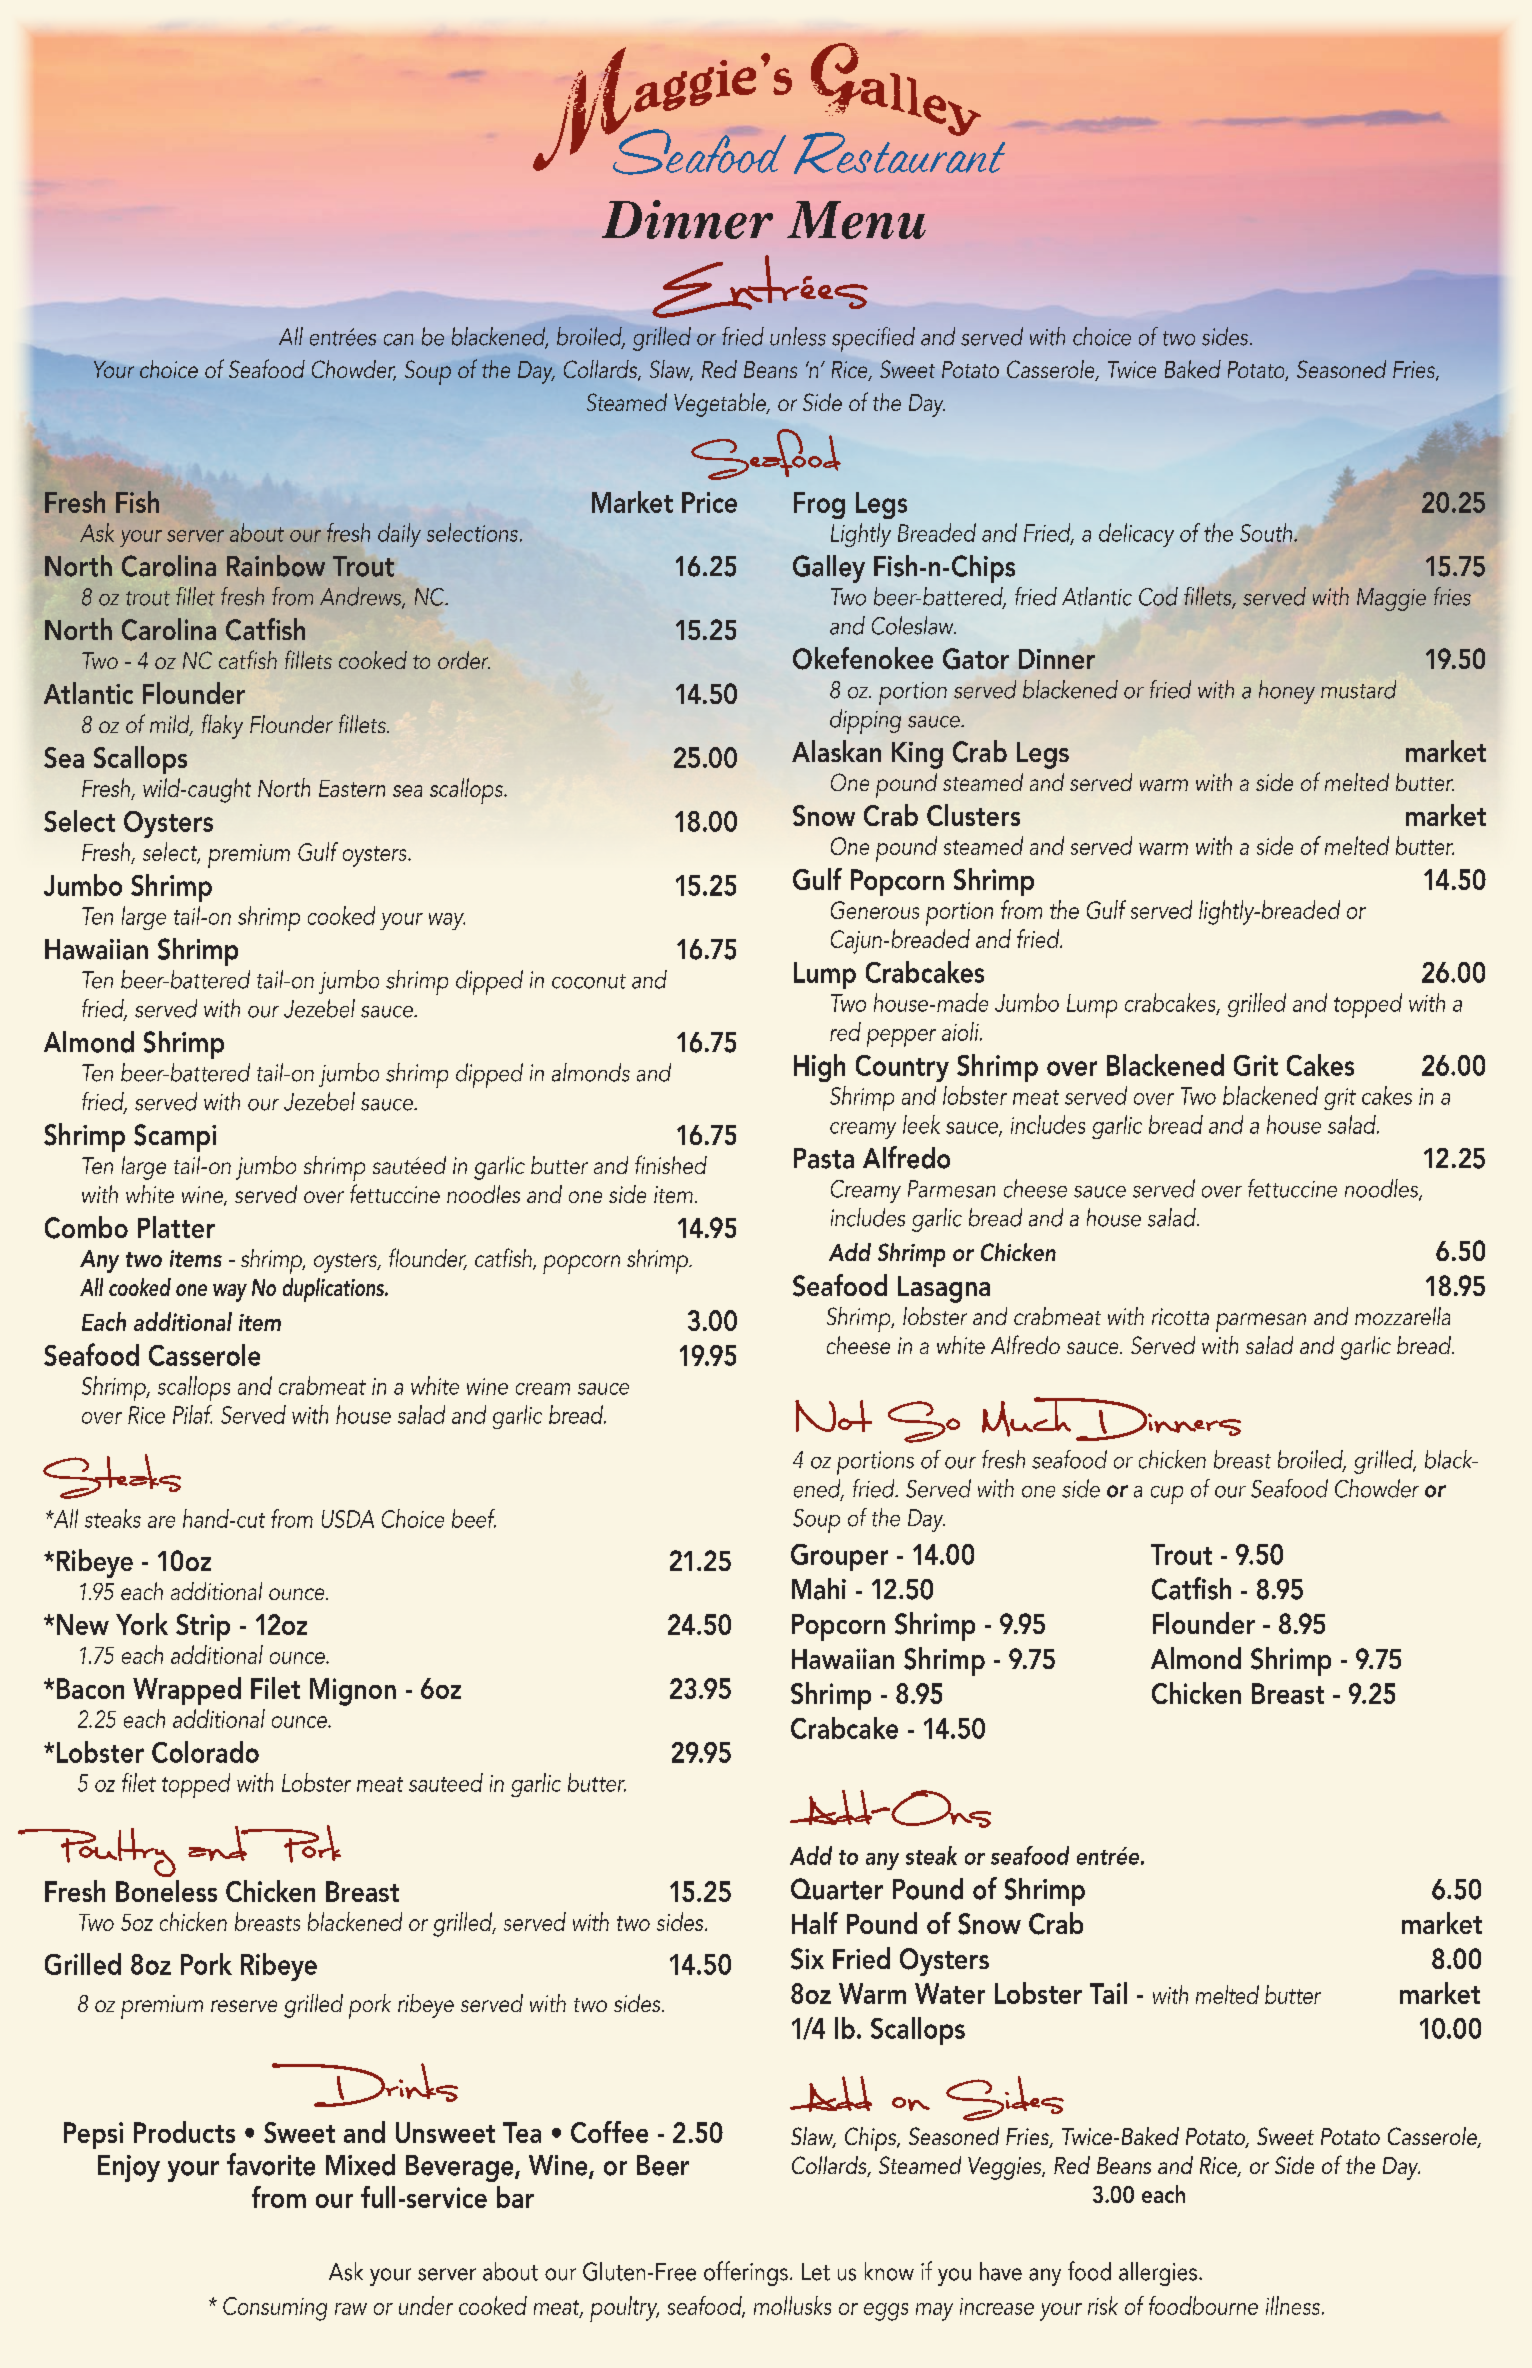 The width and height of the screenshot is (1532, 2368). I want to click on Alaskan, so click(836, 751).
